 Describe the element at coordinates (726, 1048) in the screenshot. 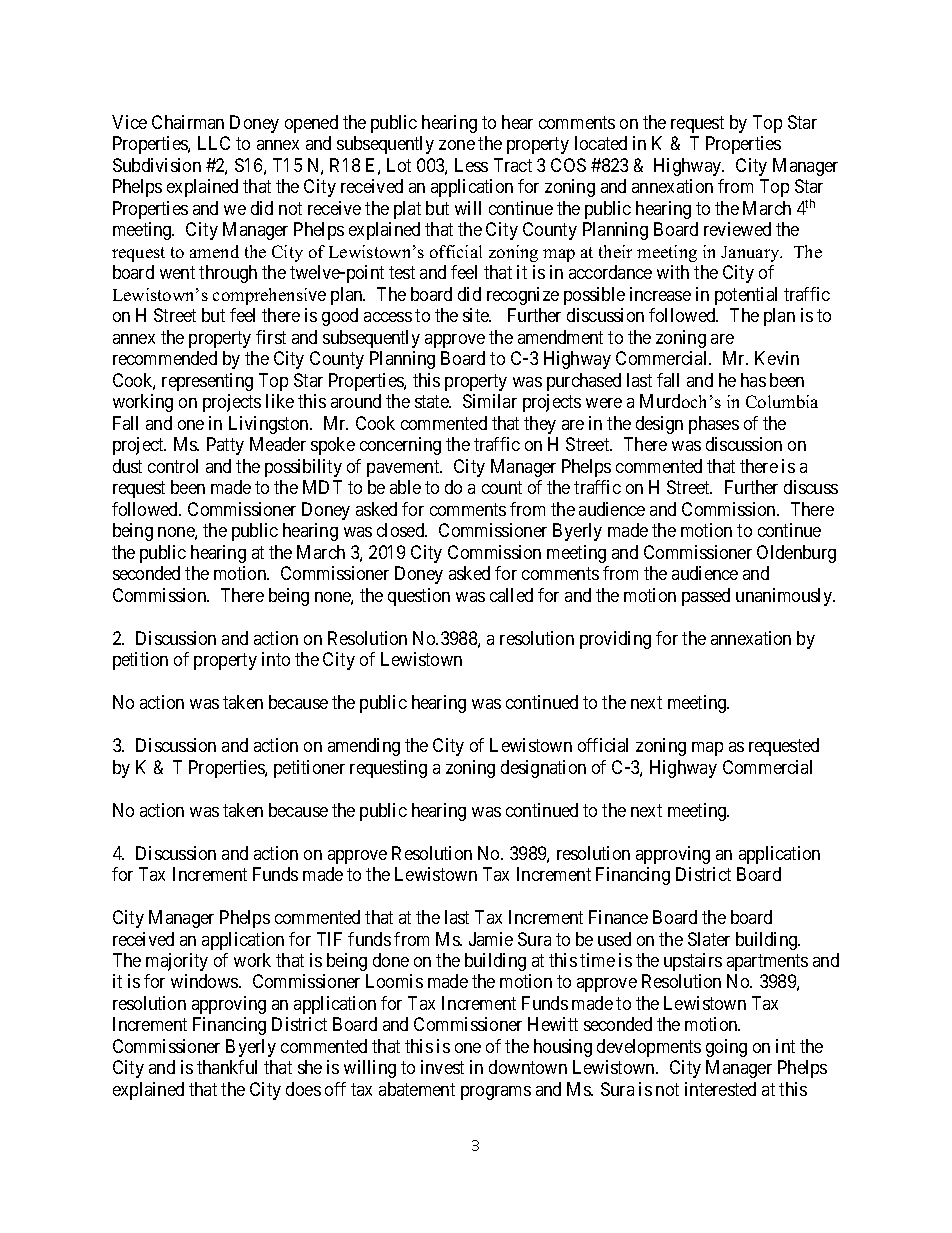

I see `going` at that location.
